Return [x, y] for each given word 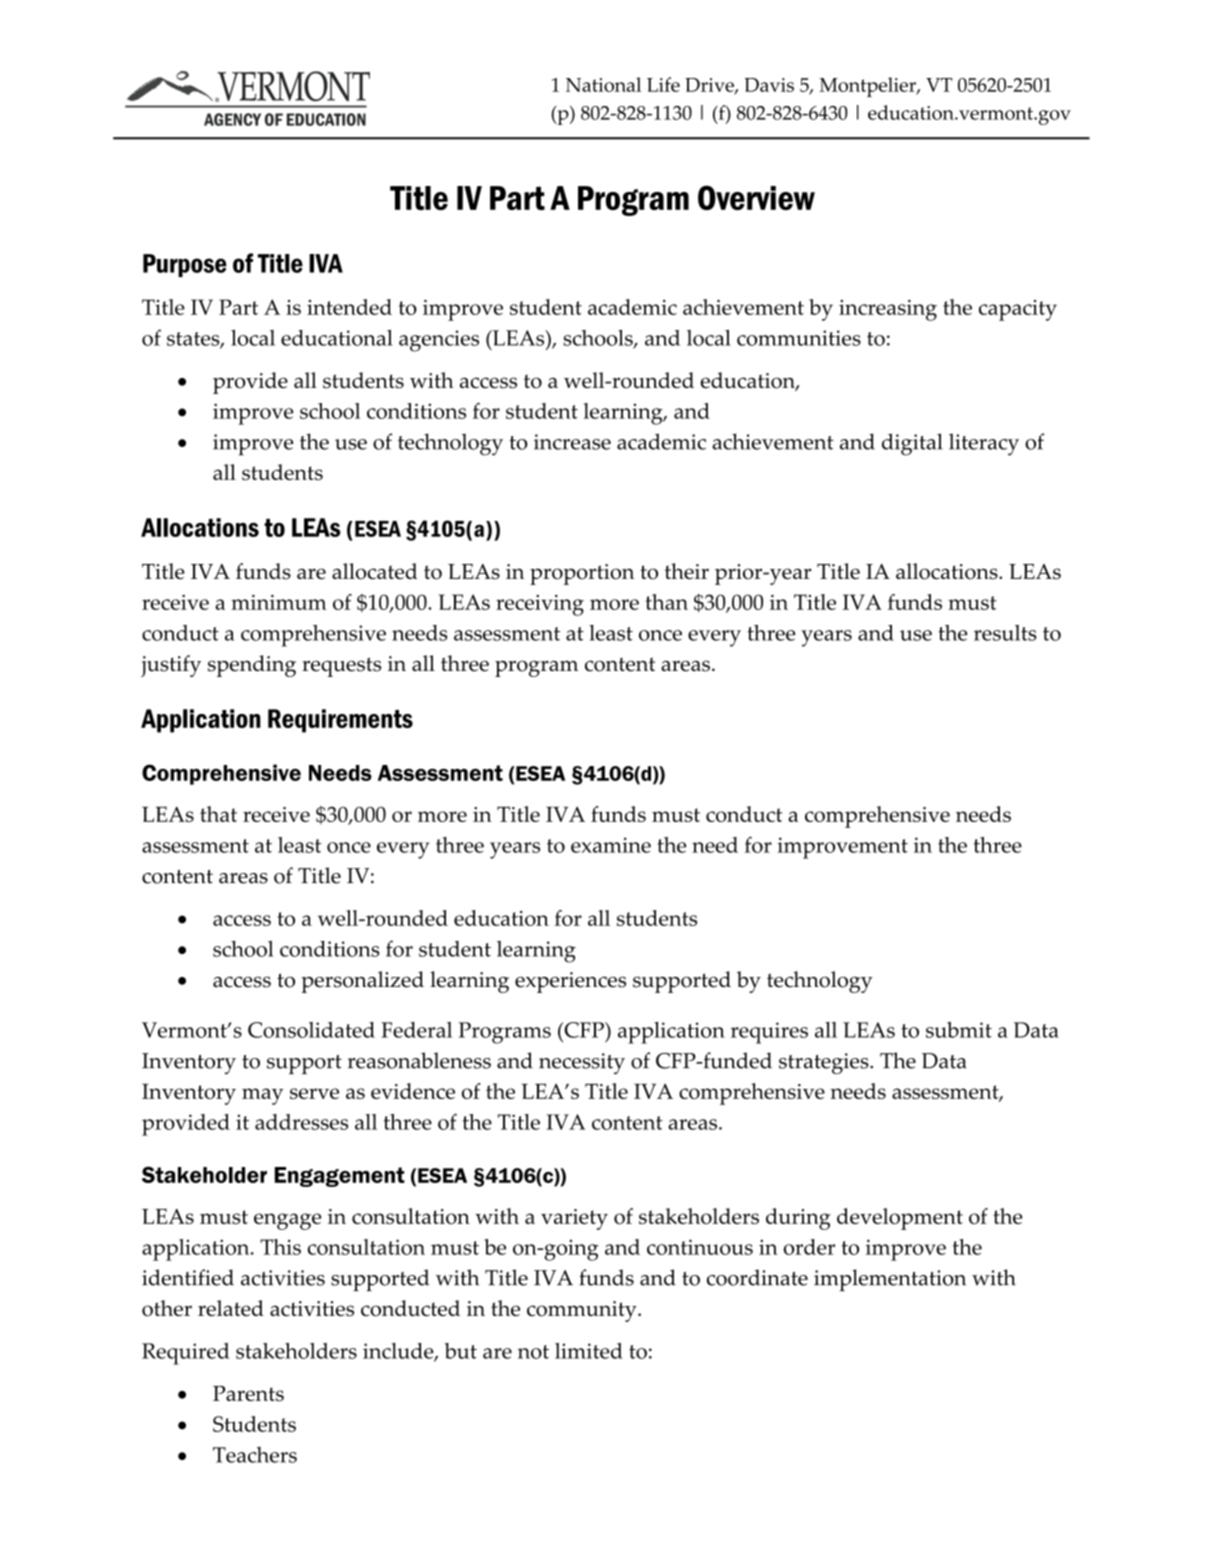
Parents [248, 1393]
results [1005, 633]
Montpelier [868, 87]
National [603, 84]
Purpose [185, 265]
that [218, 814]
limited [589, 1351]
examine [611, 845]
